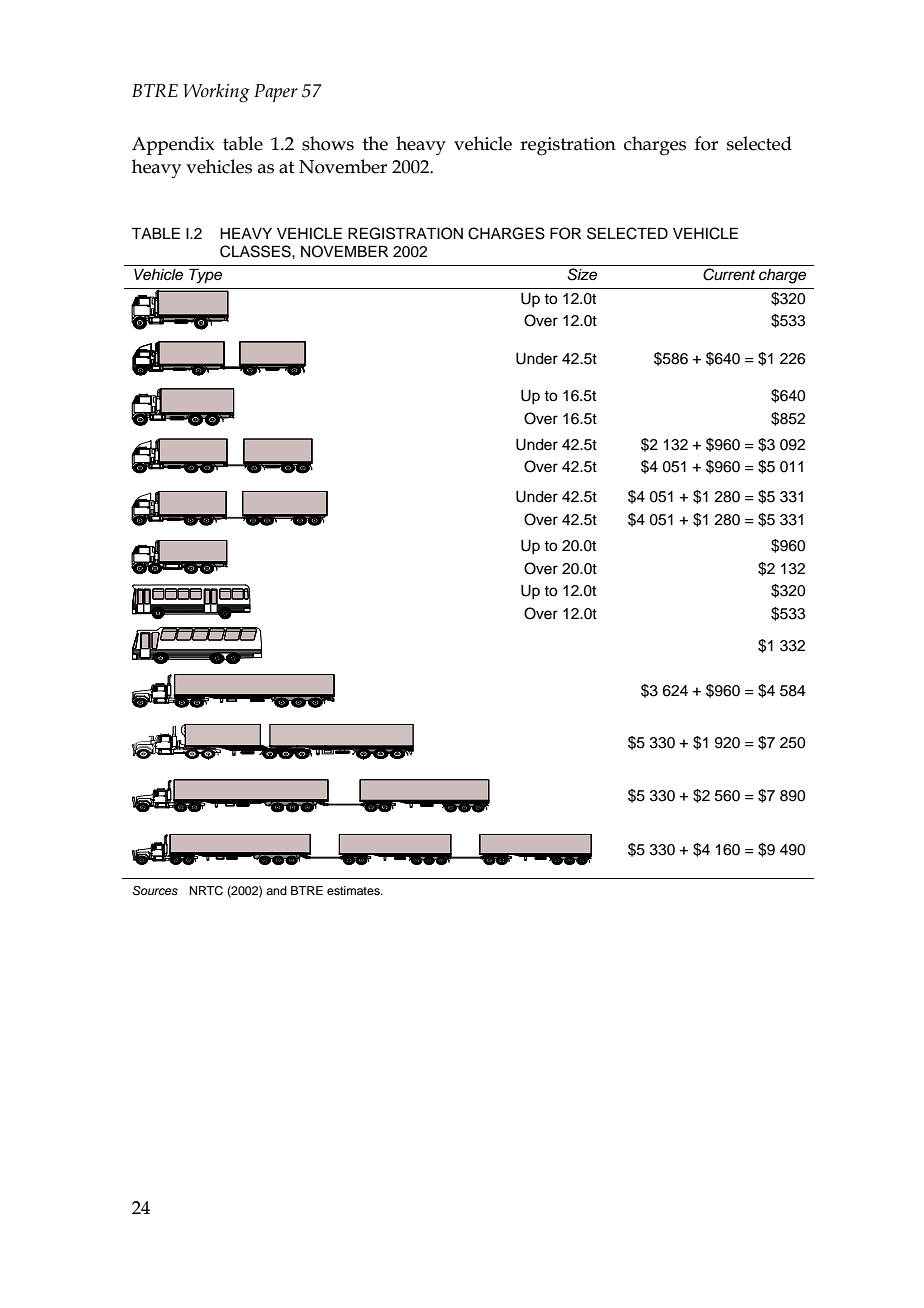  What do you see at coordinates (155, 891) in the screenshot?
I see `Sources` at bounding box center [155, 891].
